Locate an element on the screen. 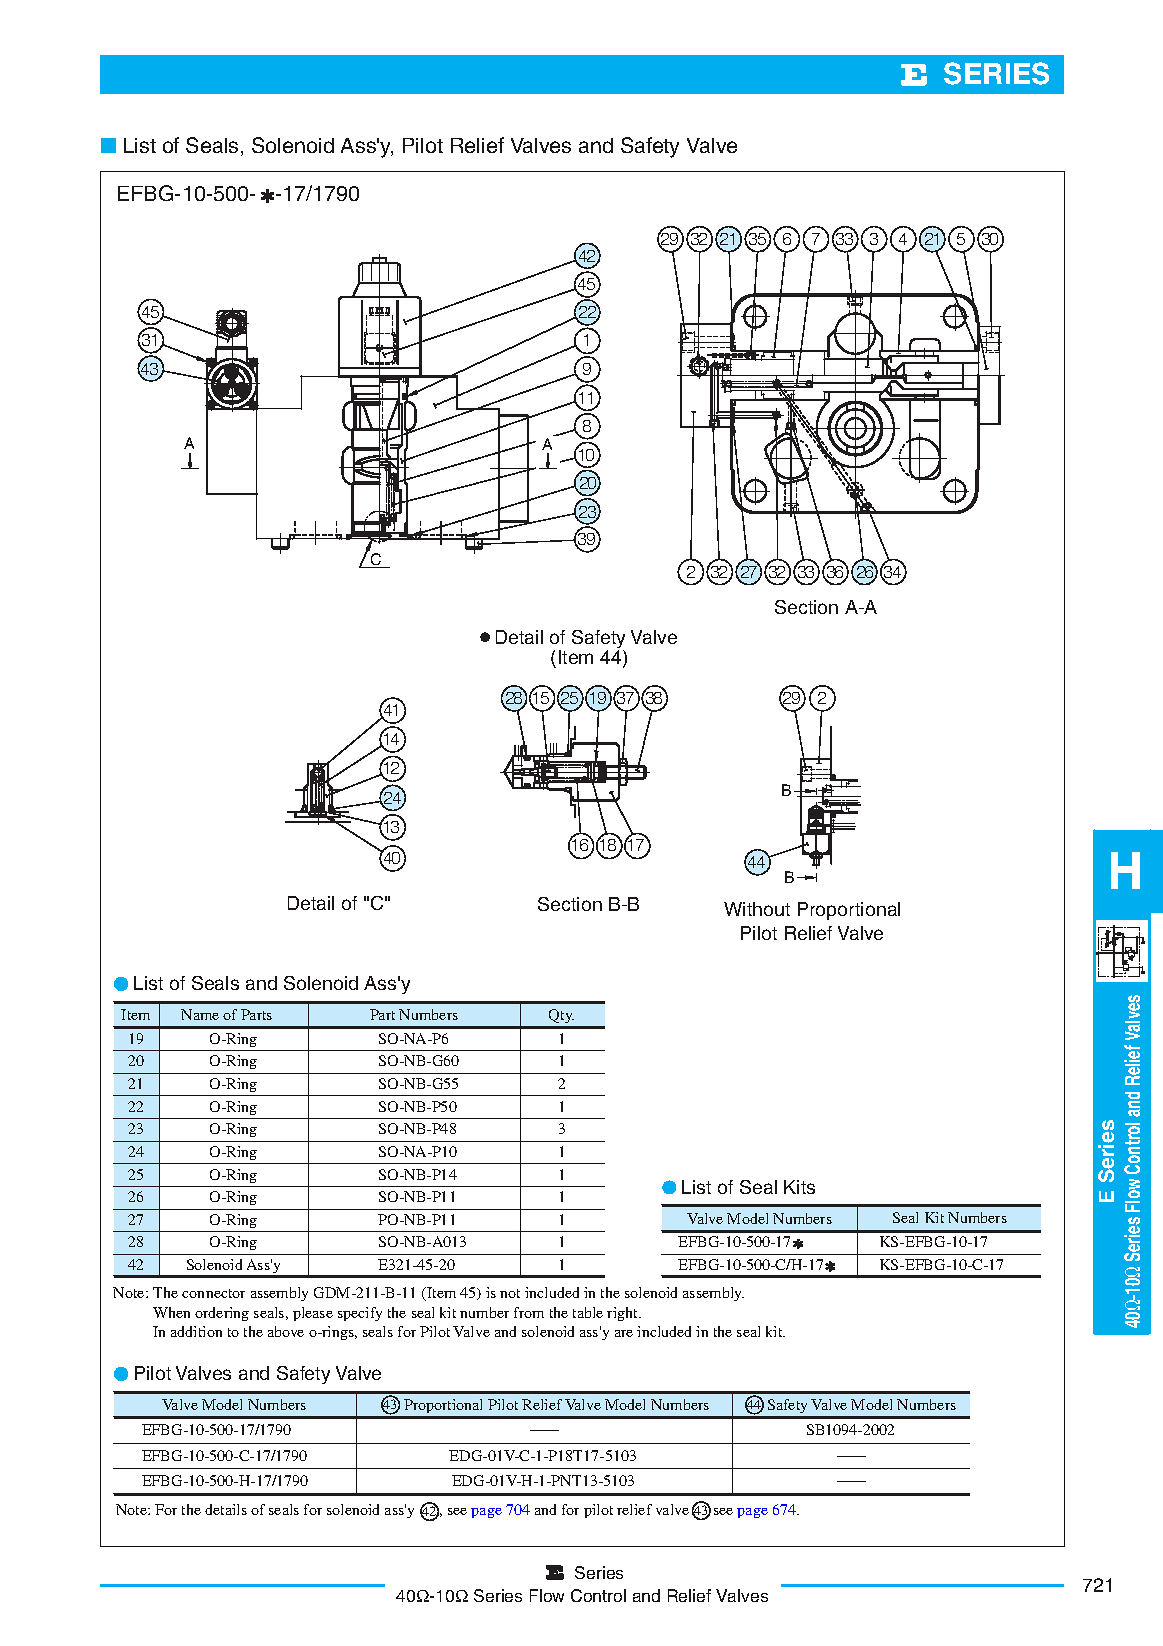 The height and width of the screenshot is (1646, 1163). Without is located at coordinates (757, 909).
